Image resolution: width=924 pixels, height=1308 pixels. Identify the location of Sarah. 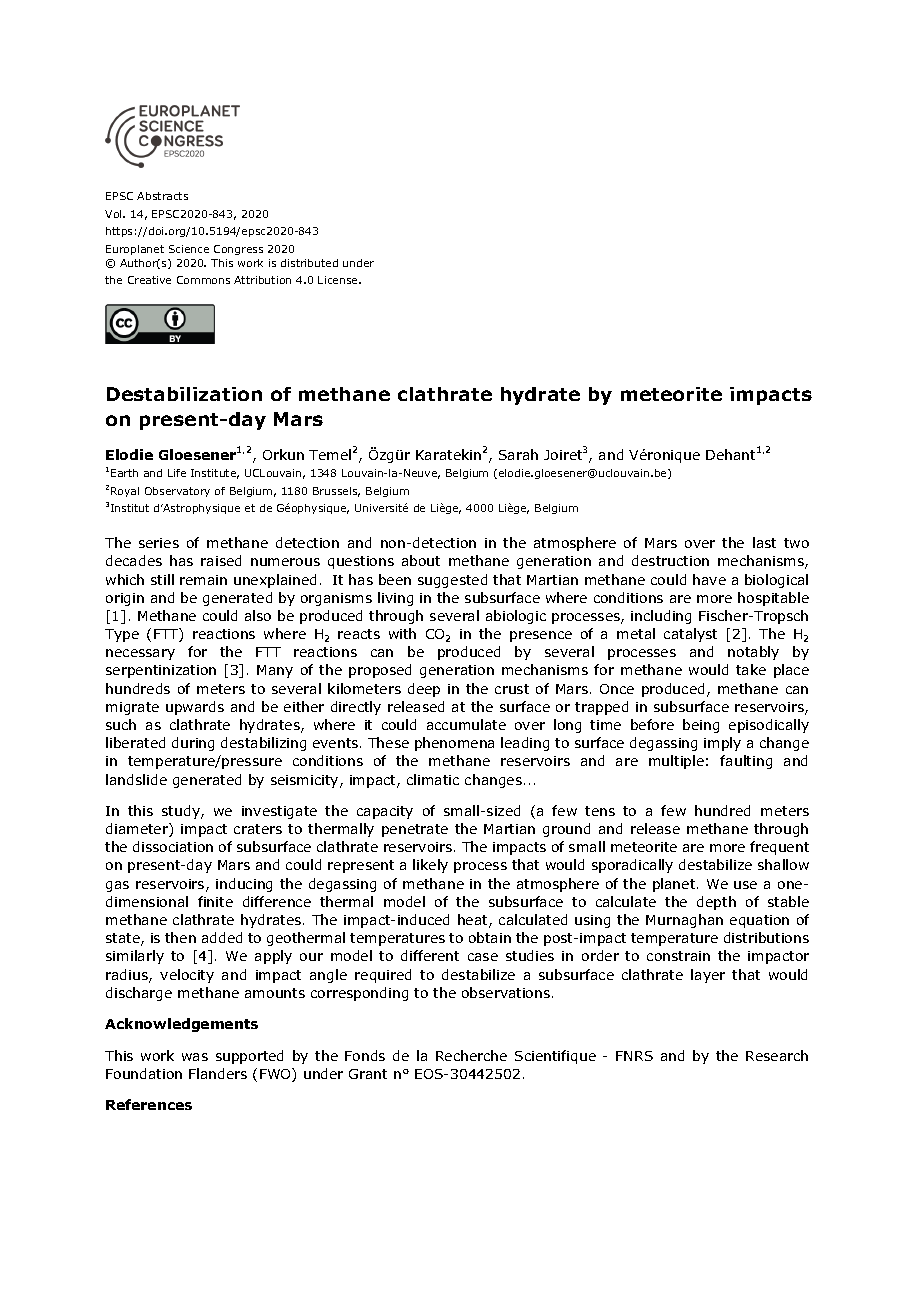
(518, 454).
